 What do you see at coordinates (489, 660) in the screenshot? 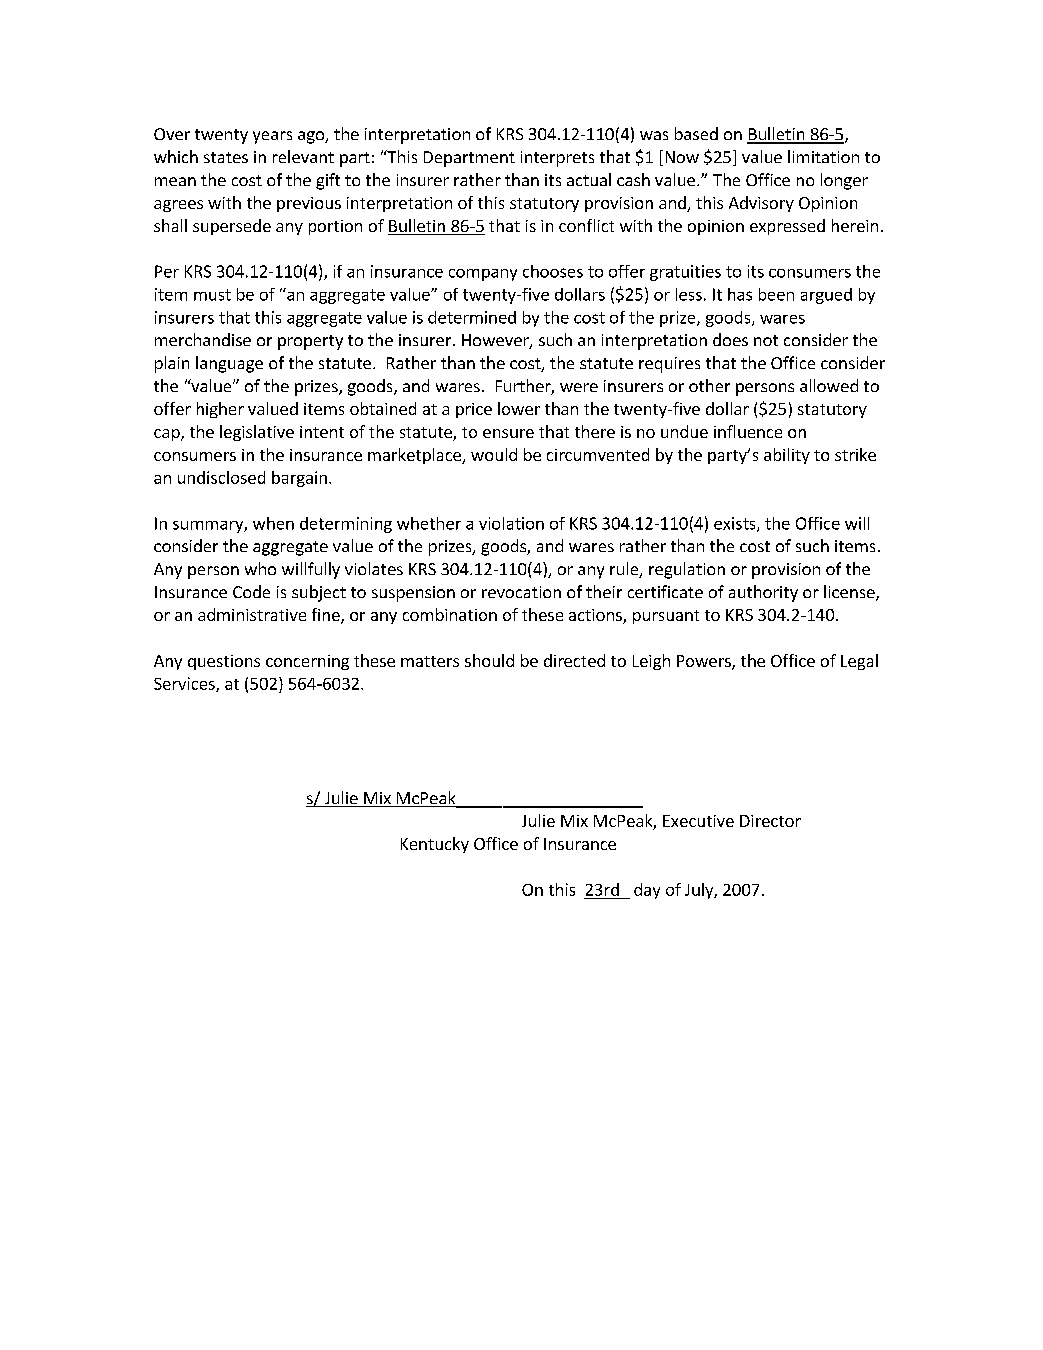
I see `should` at bounding box center [489, 660].
